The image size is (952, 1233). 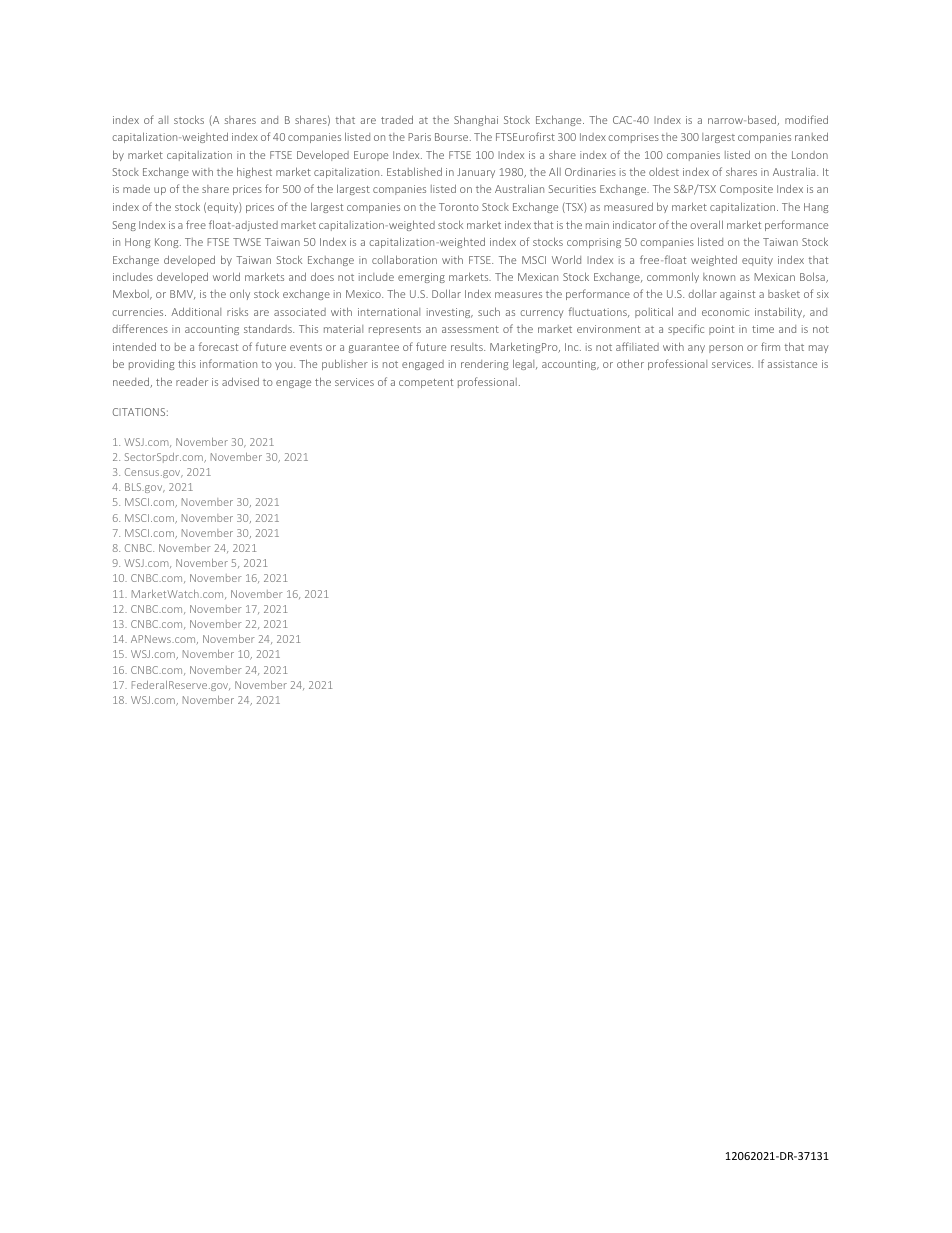 What do you see at coordinates (806, 119) in the screenshot?
I see `modified` at bounding box center [806, 119].
